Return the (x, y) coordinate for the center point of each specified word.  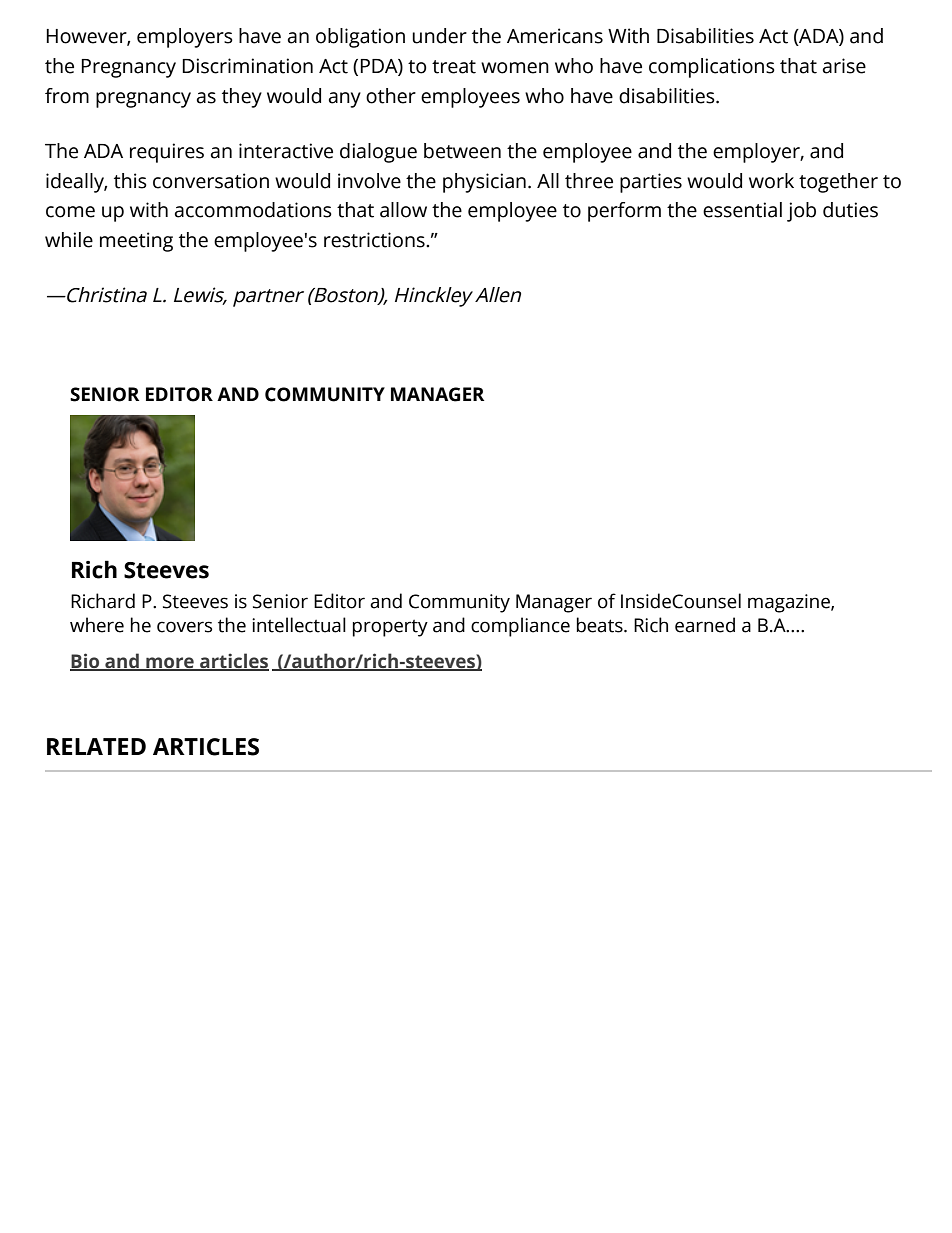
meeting (136, 242)
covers (184, 627)
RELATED (96, 746)
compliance (520, 627)
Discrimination (247, 66)
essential (742, 210)
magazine (790, 603)
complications (712, 68)
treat (454, 67)
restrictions (375, 240)
